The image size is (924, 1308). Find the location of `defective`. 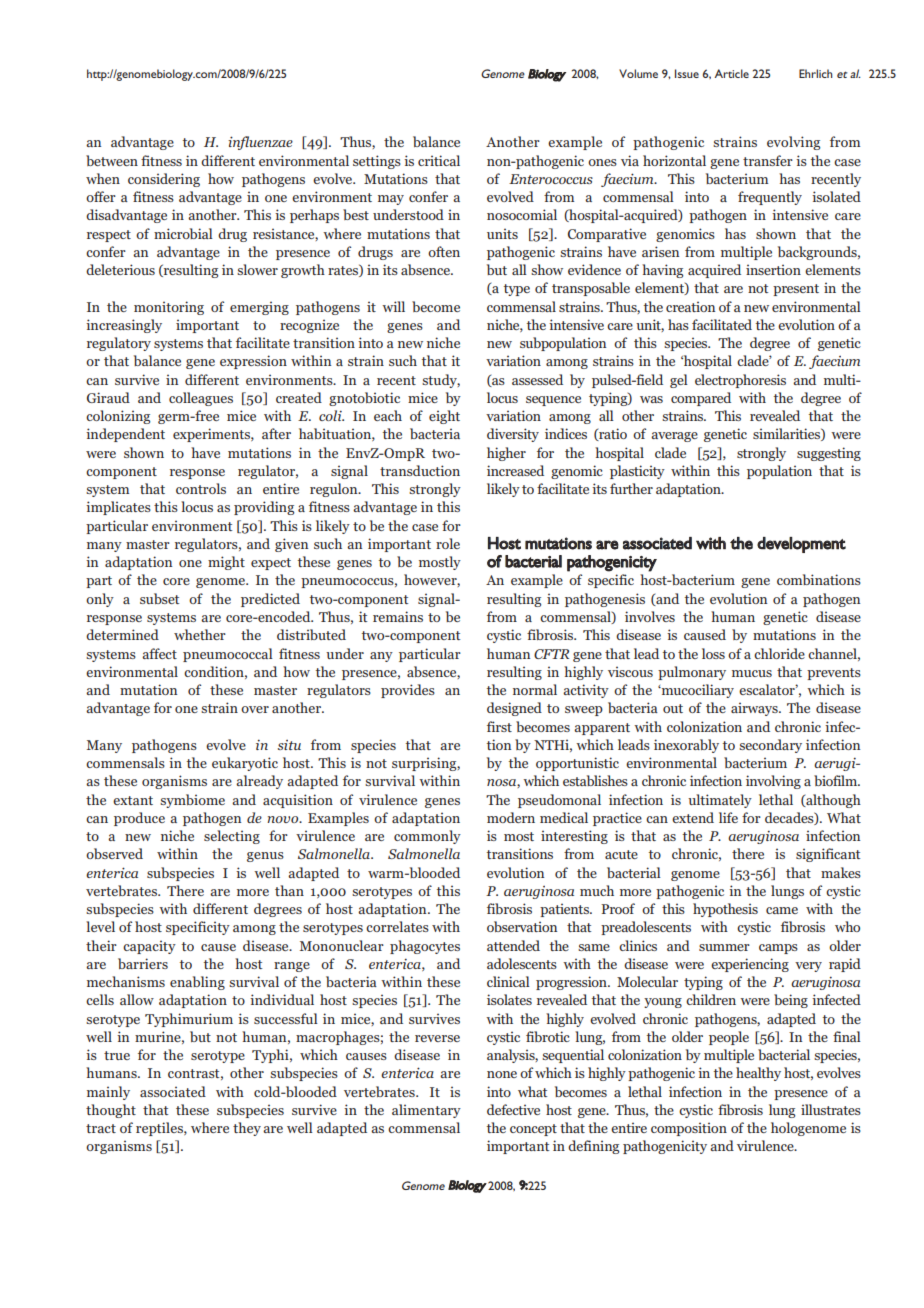

defective is located at coordinates (513, 1109).
